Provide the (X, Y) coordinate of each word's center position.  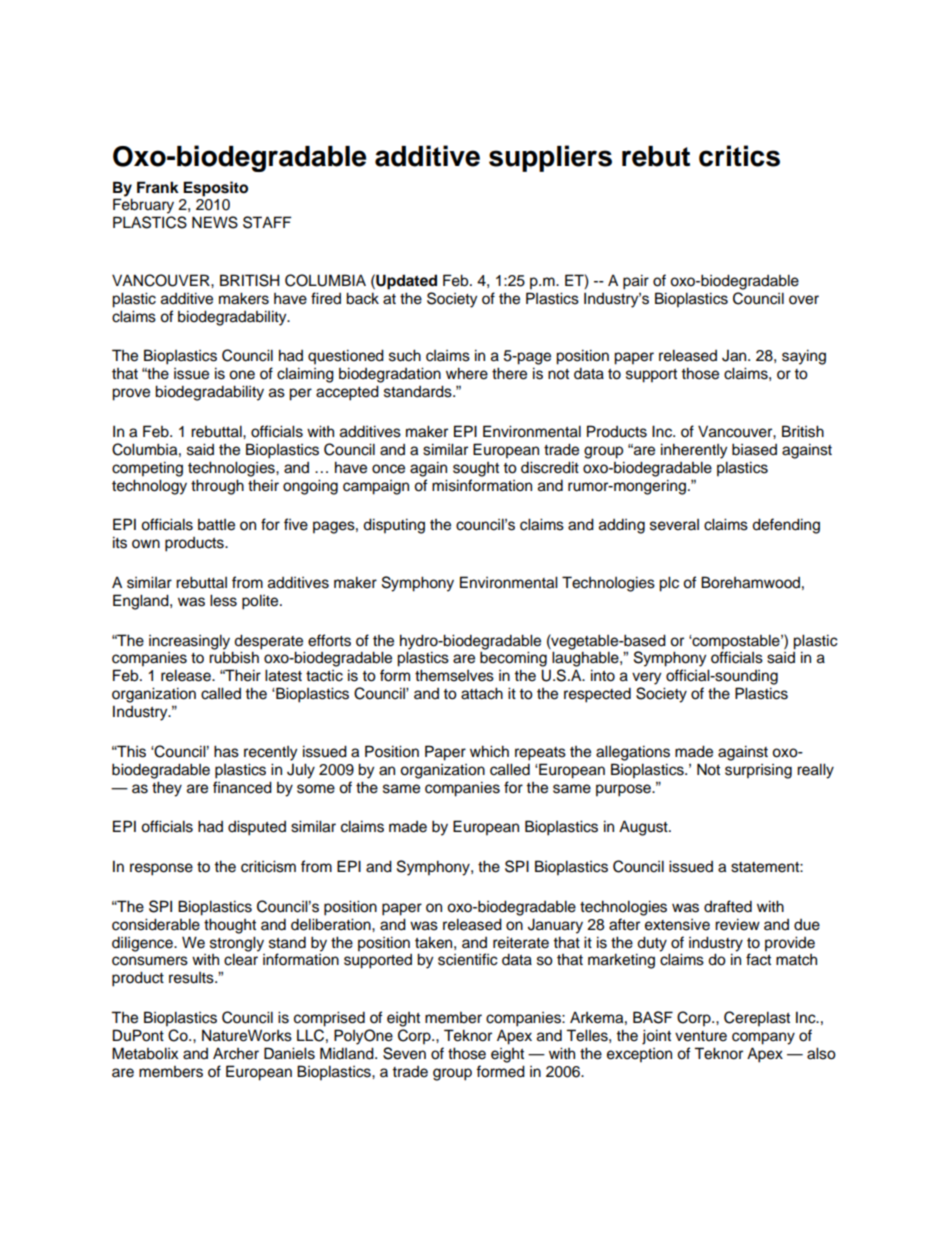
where (467, 373)
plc (669, 584)
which (489, 751)
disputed (257, 828)
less (223, 600)
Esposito (215, 189)
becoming (513, 659)
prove (131, 394)
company (763, 1038)
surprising (758, 771)
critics (739, 156)
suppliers (550, 158)
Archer (236, 1053)
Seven (404, 1053)
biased (754, 449)
